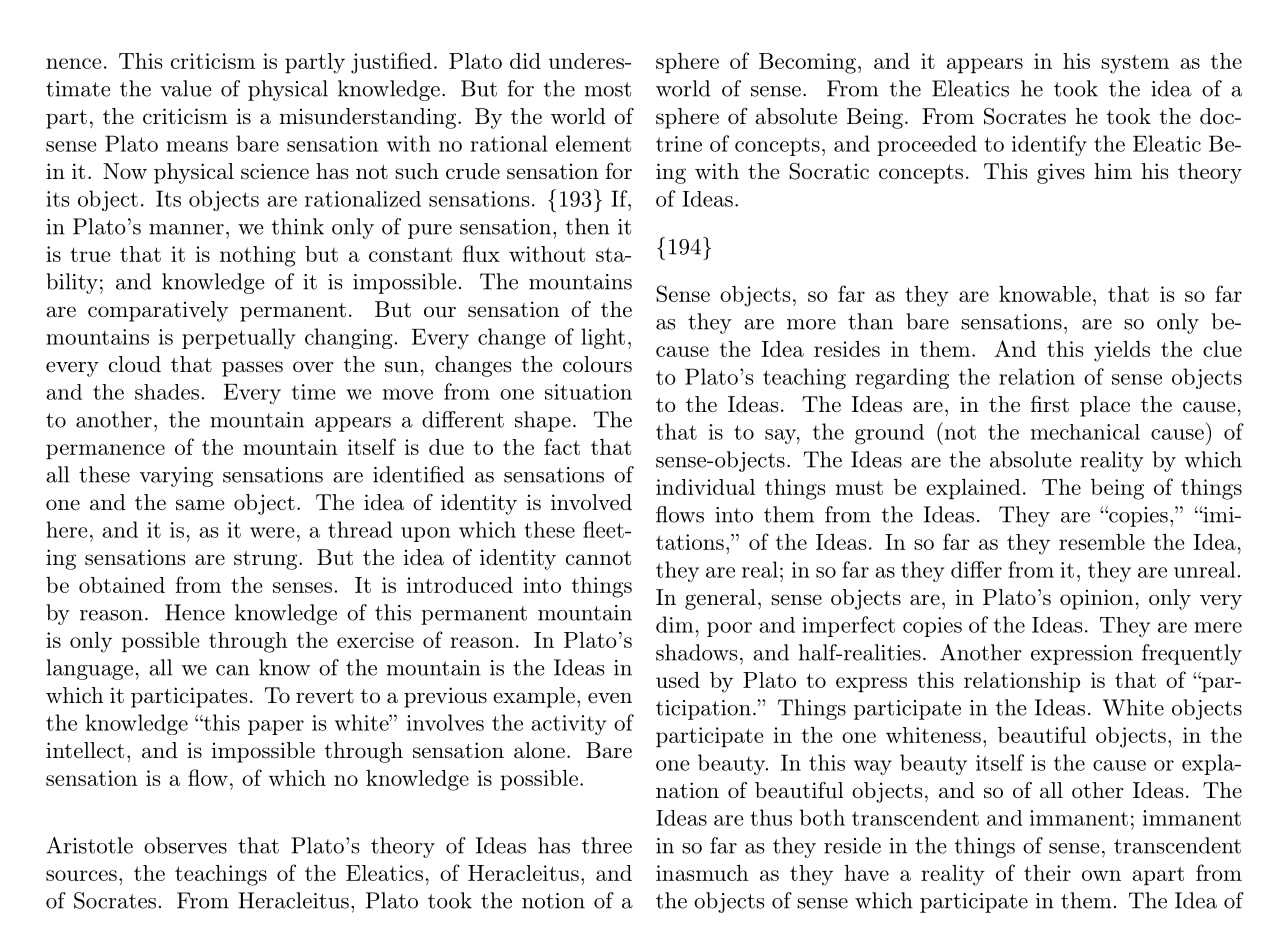 The height and width of the image is (941, 1288). What do you see at coordinates (185, 88) in the image?
I see `value` at bounding box center [185, 88].
